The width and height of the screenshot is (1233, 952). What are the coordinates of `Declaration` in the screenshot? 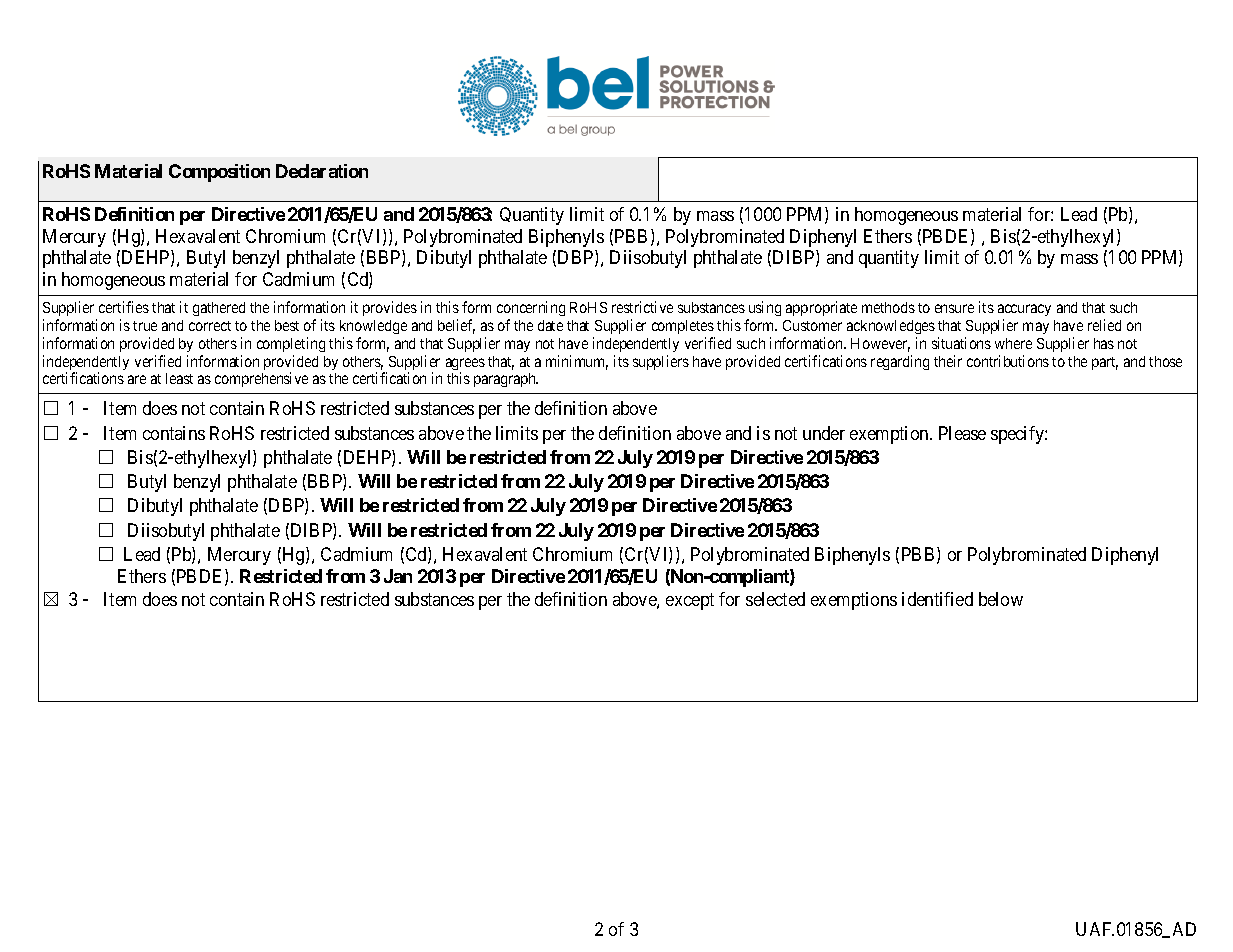 It's located at (322, 171).
